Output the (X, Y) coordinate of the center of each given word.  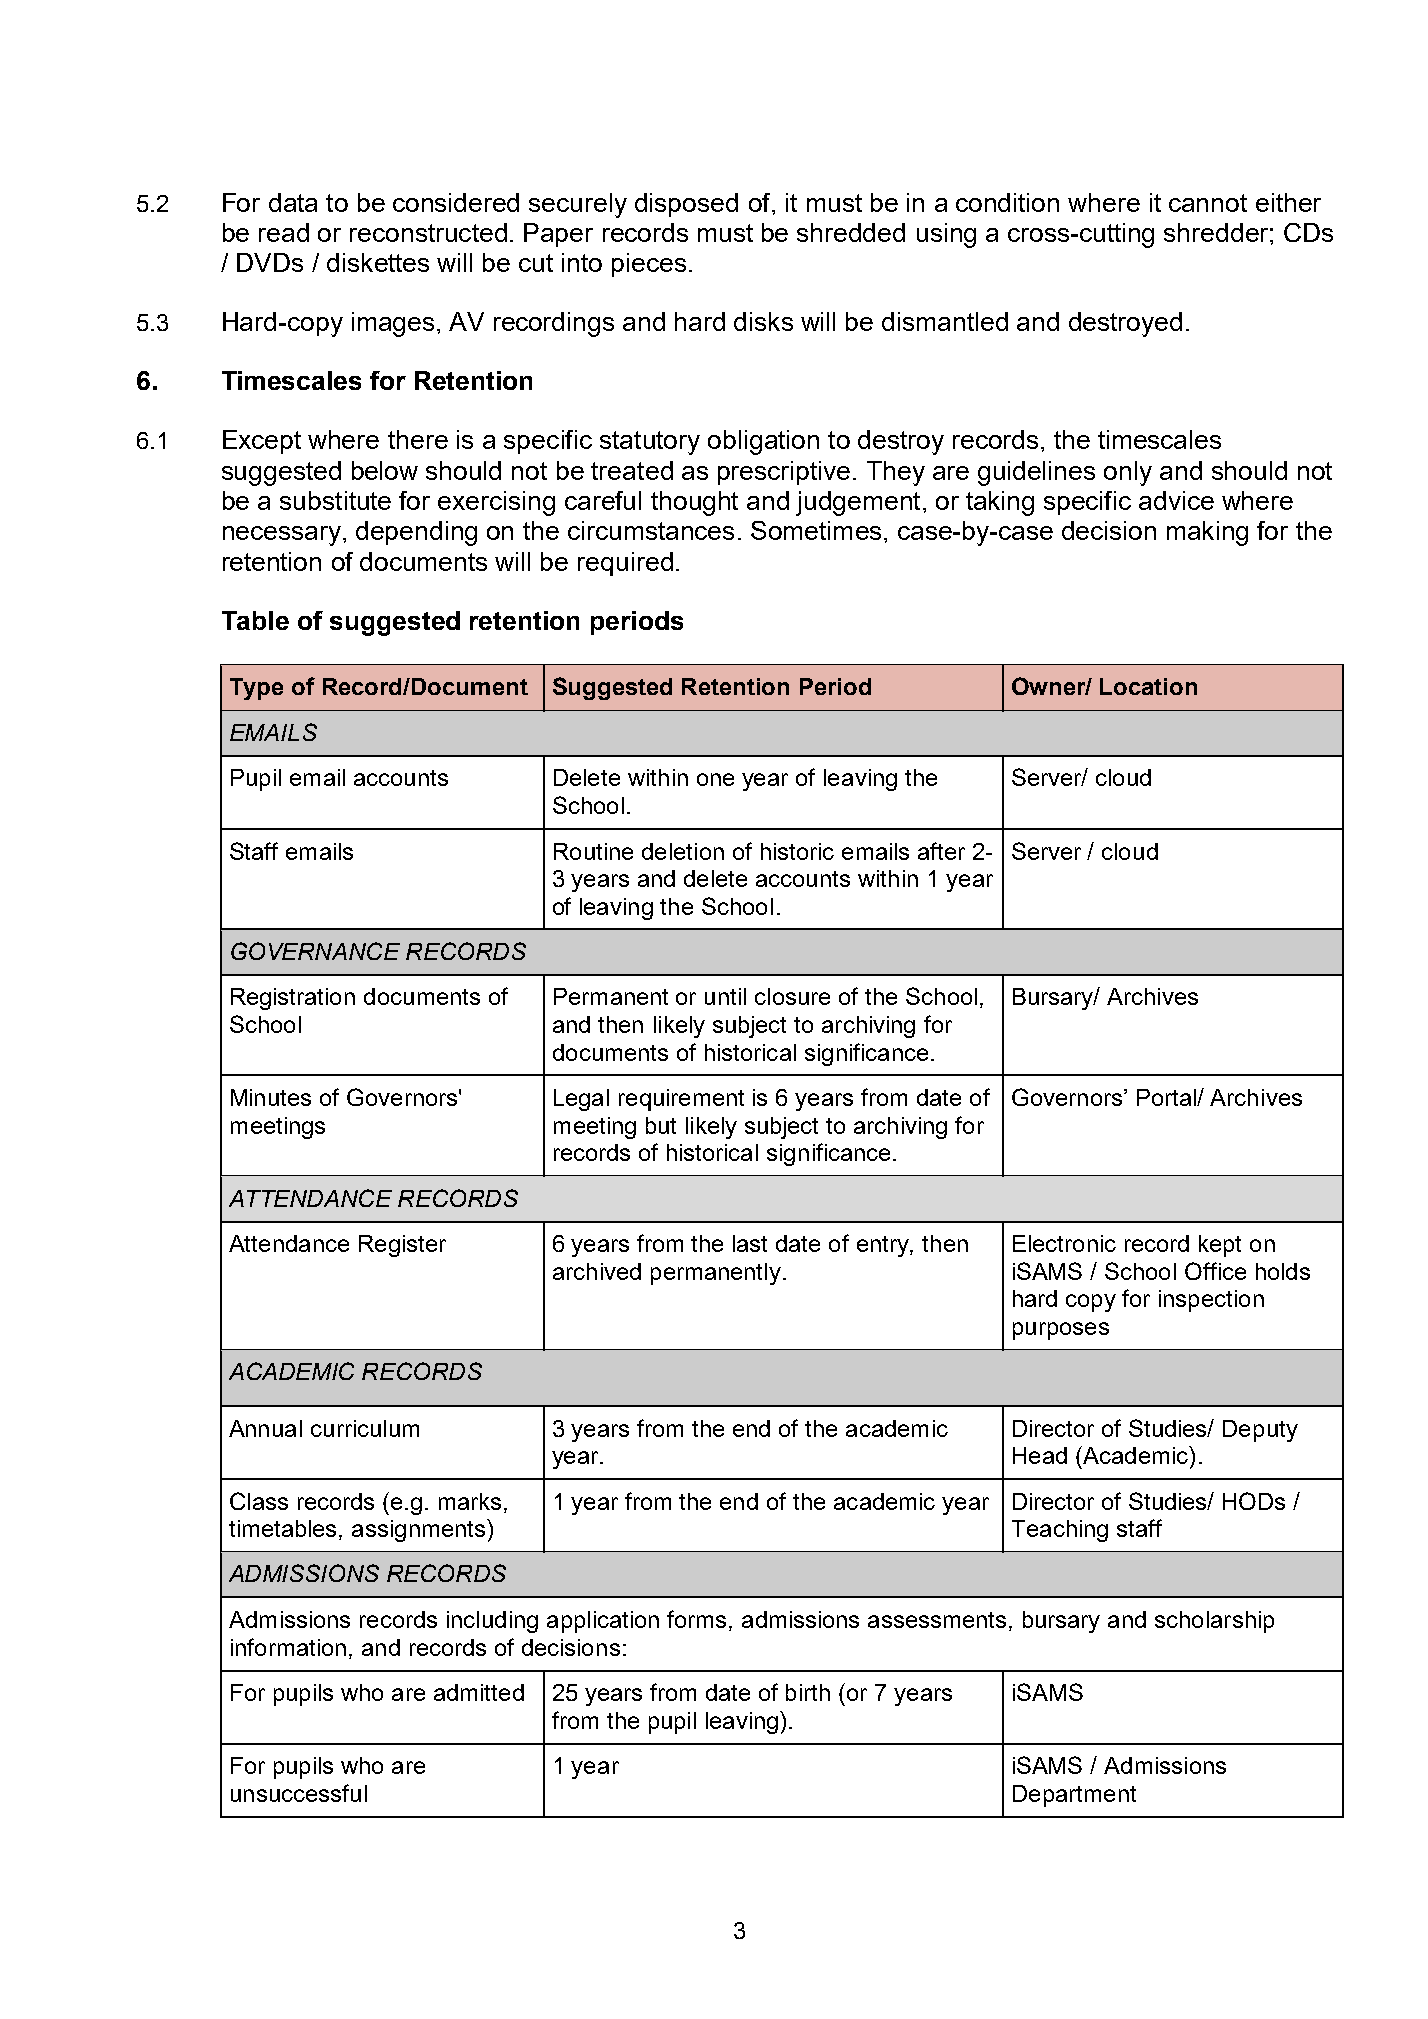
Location (1148, 686)
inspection (1211, 1301)
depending (416, 533)
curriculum (365, 1428)
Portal (1167, 1097)
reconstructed (428, 232)
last (750, 1243)
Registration (293, 999)
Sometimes (816, 530)
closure (792, 996)
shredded (851, 232)
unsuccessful (299, 1793)
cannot (1208, 203)
